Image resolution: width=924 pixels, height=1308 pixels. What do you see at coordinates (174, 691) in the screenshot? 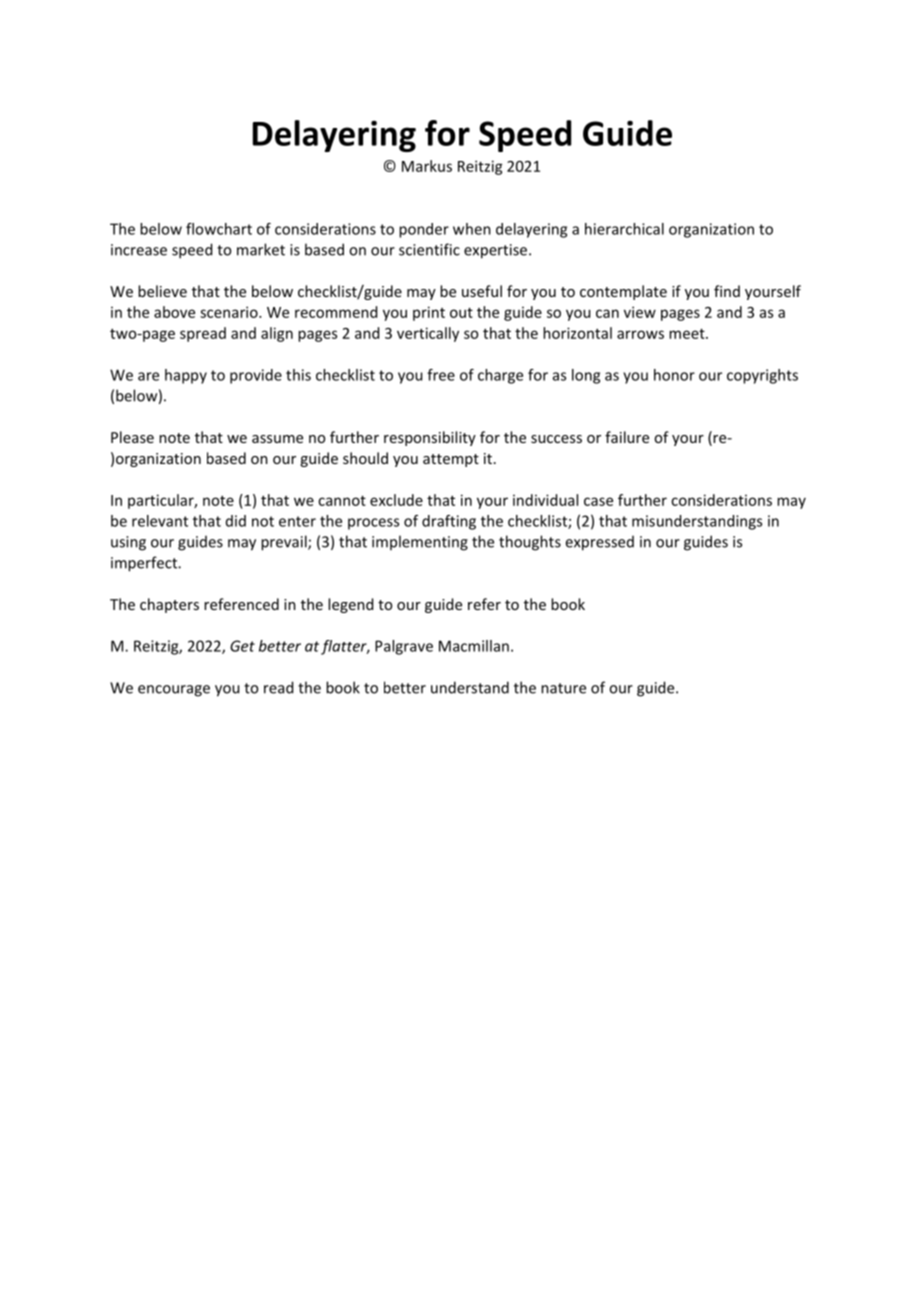
I see `encourage` at bounding box center [174, 691].
